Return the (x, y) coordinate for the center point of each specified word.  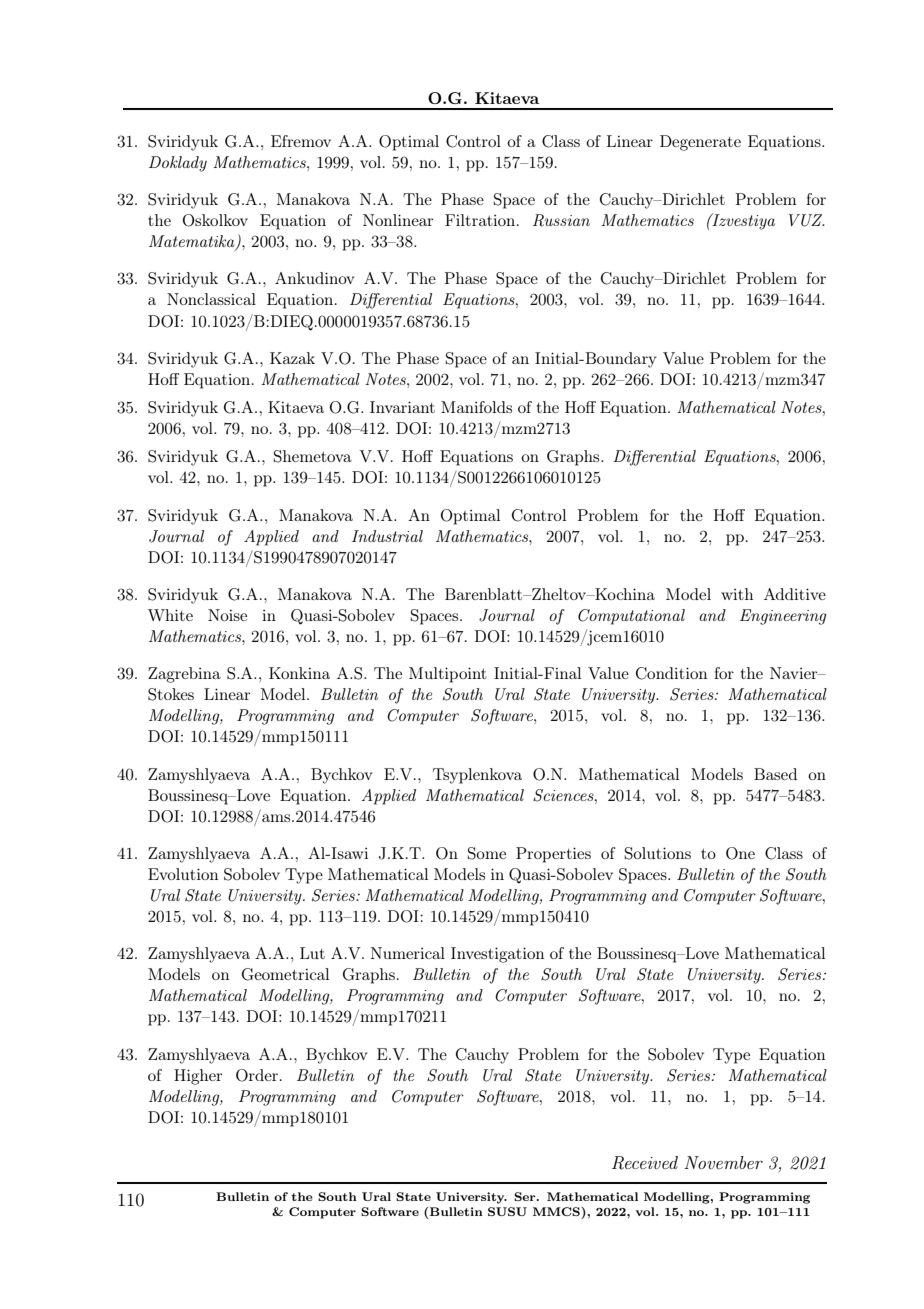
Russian (561, 220)
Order (257, 1075)
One (740, 853)
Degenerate (700, 143)
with (737, 594)
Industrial (387, 536)
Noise (227, 615)
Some (487, 853)
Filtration (481, 220)
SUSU (507, 1211)
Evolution (183, 874)
